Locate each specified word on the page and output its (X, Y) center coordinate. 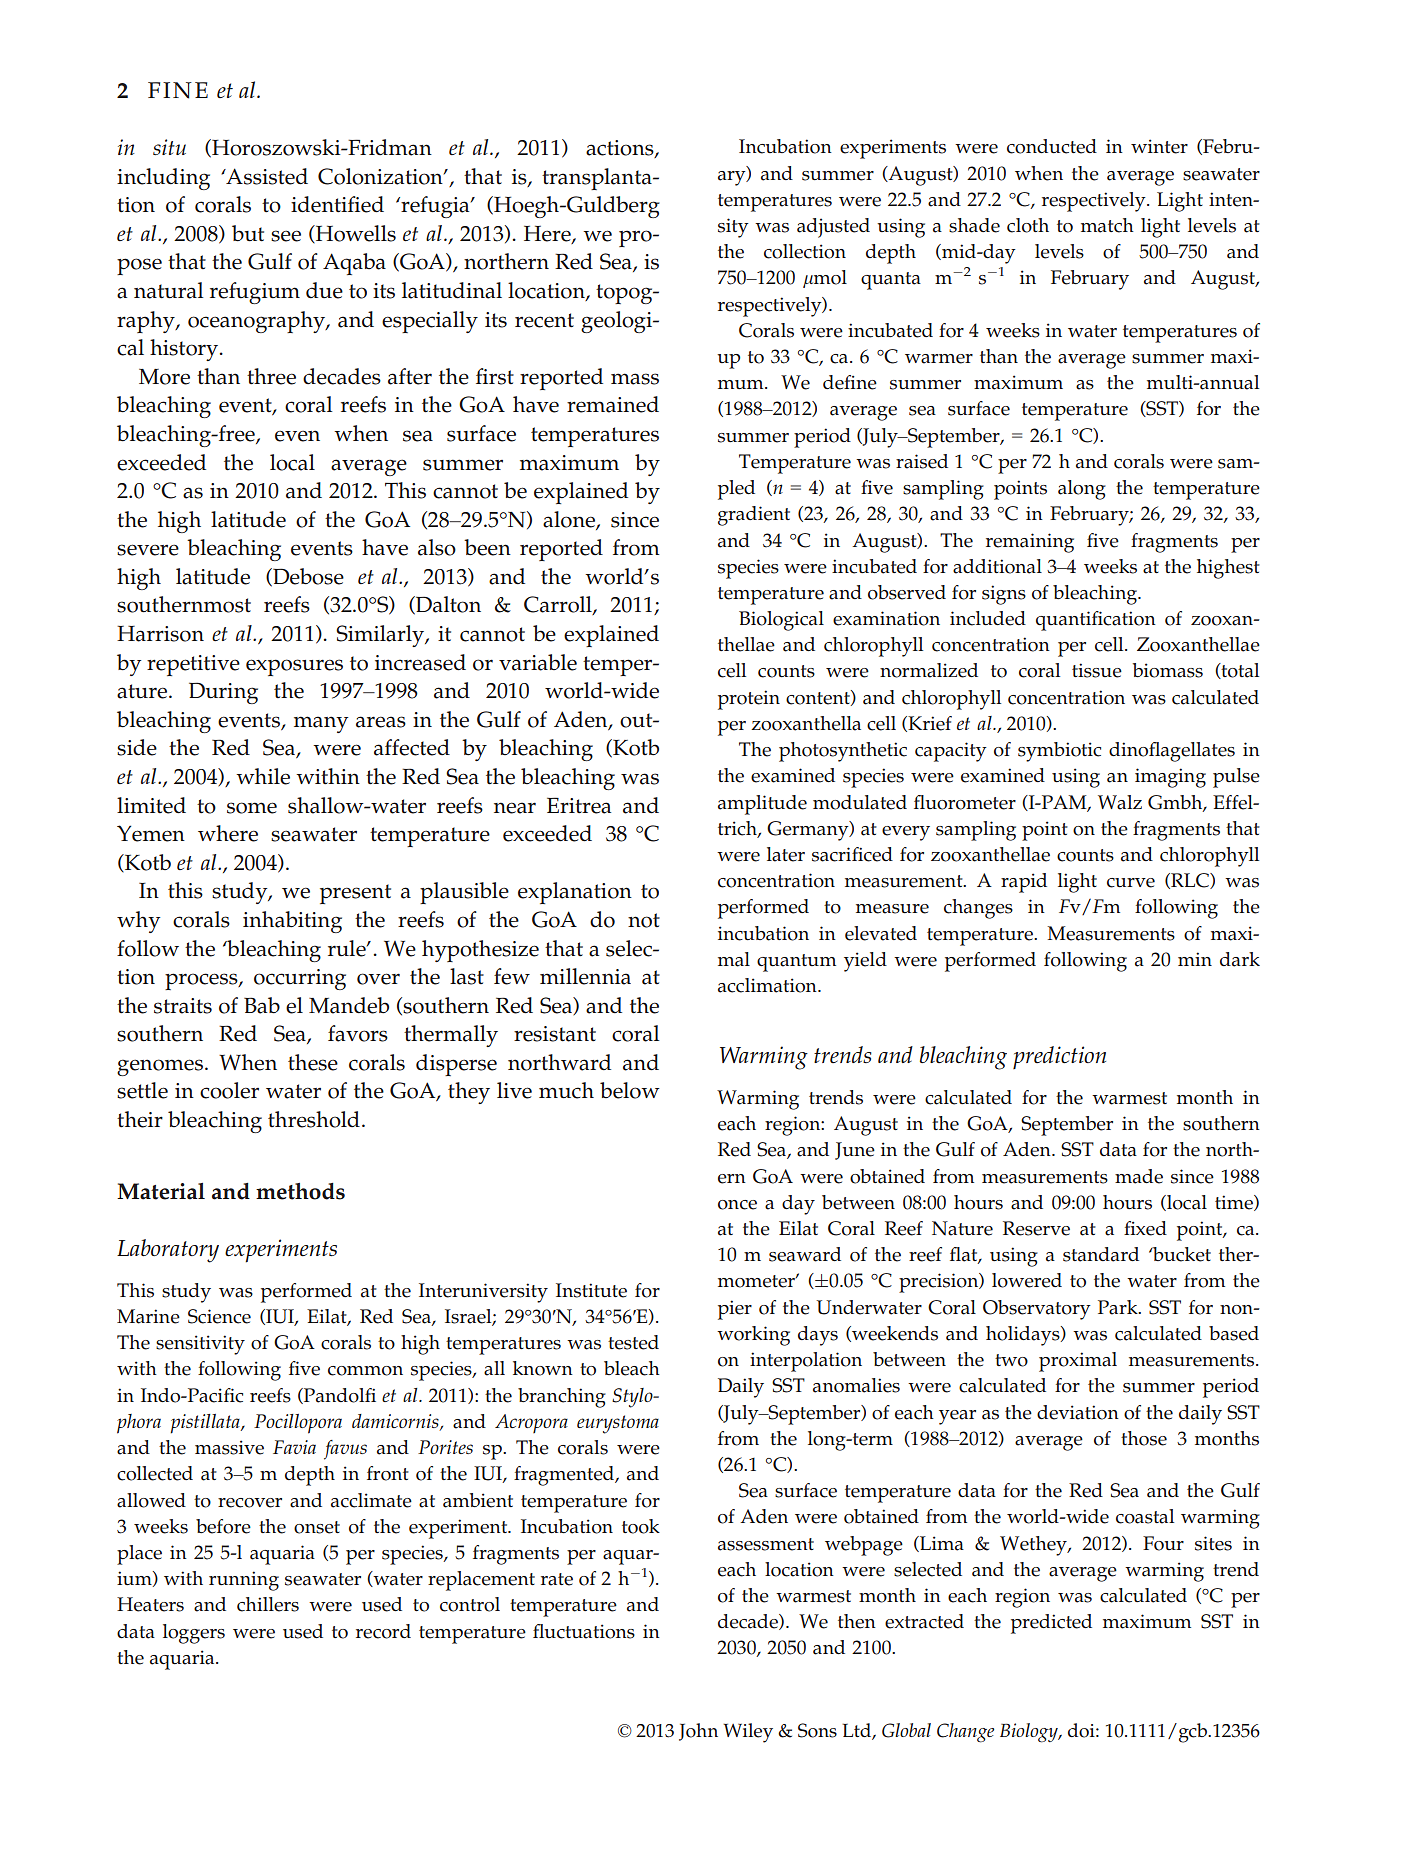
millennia (585, 976)
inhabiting (292, 922)
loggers (194, 1634)
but (248, 233)
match (1107, 225)
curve (1131, 883)
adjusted (833, 228)
